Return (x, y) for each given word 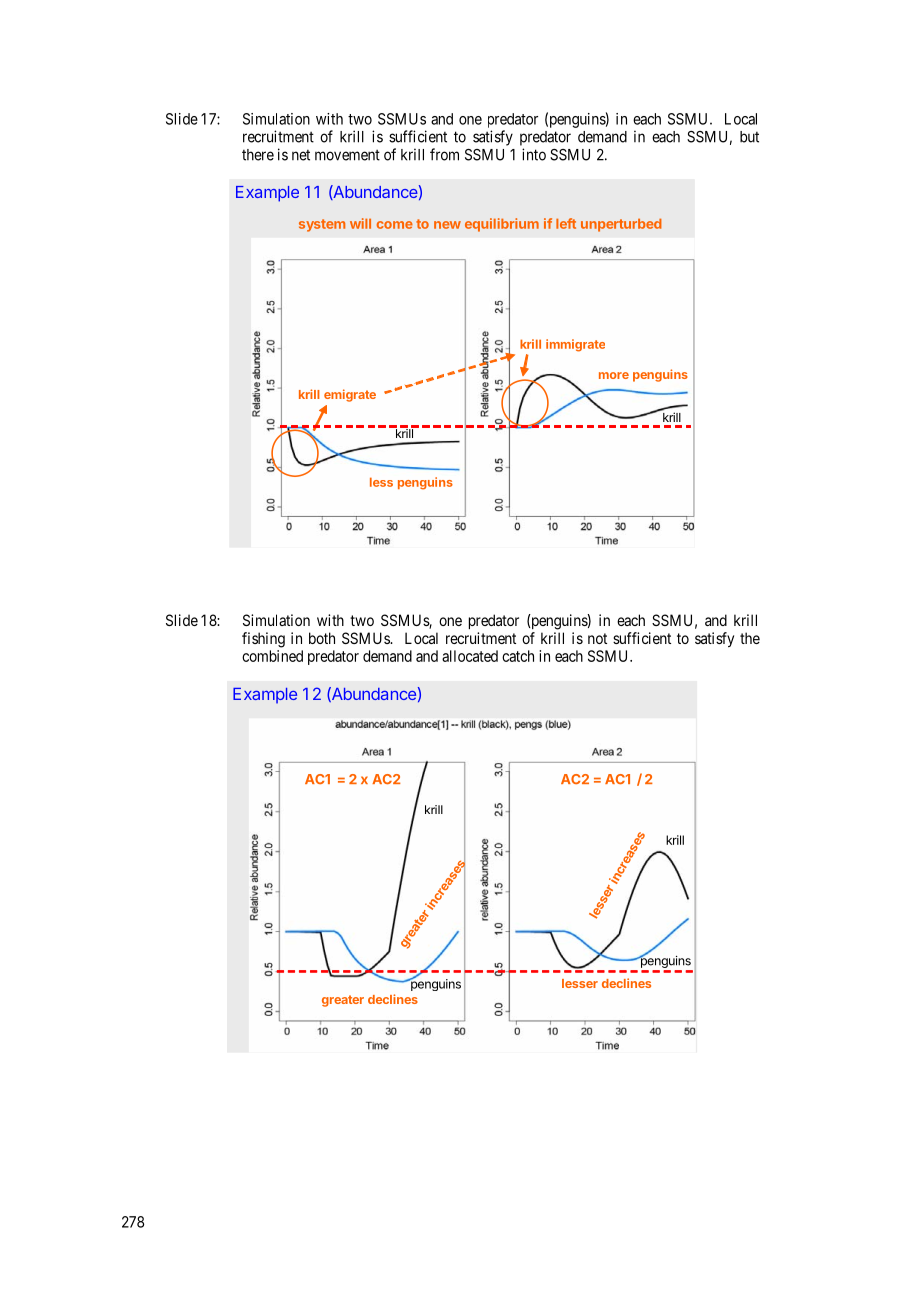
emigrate (350, 395)
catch (518, 656)
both (322, 638)
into (534, 154)
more (614, 375)
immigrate (575, 345)
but (749, 137)
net (301, 155)
